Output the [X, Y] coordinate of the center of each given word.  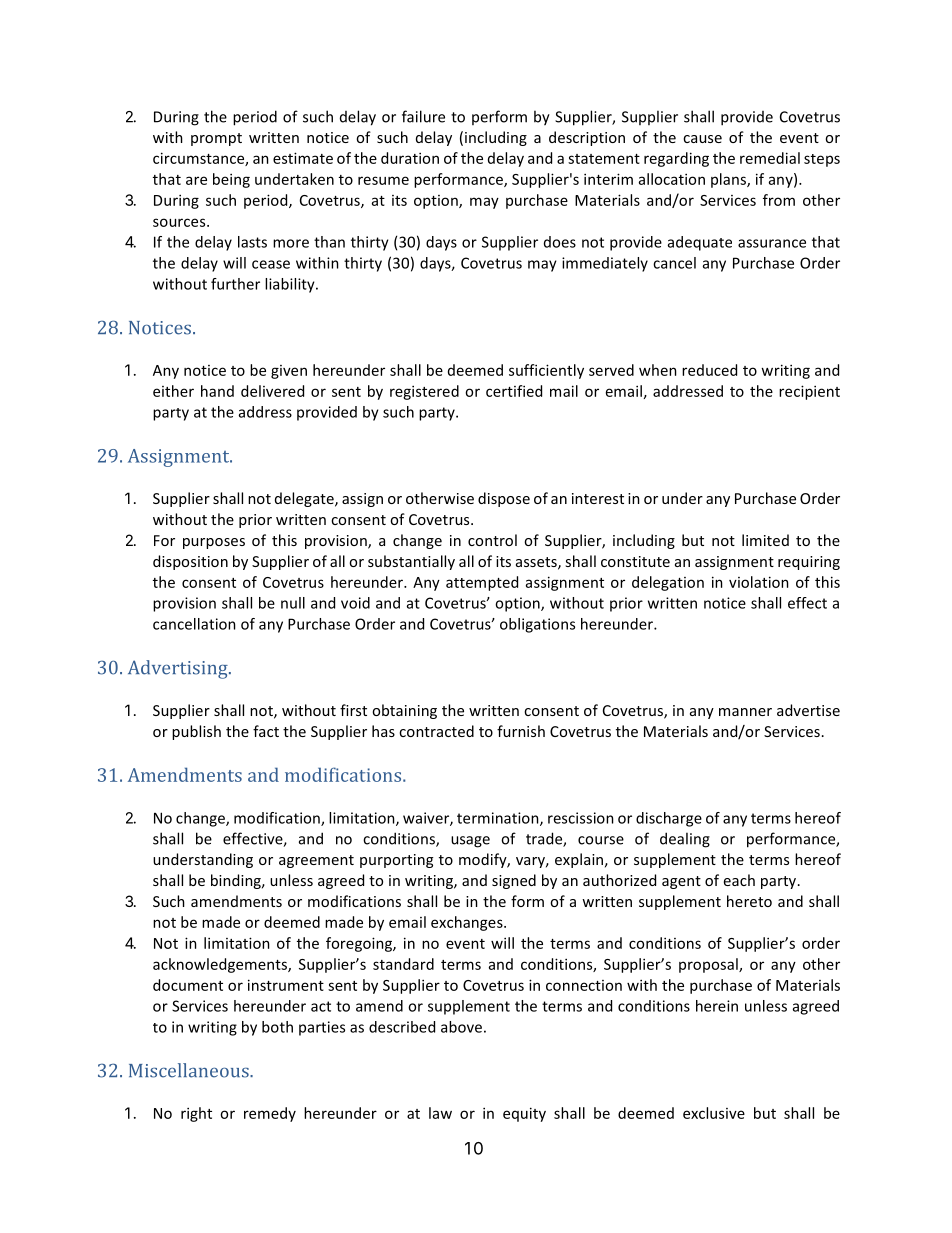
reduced [709, 370]
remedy [270, 1114]
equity [524, 1114]
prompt [216, 139]
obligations [537, 625]
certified [514, 391]
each [739, 880]
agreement [316, 861]
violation [759, 582]
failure [423, 116]
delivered [272, 391]
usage [470, 842]
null [293, 603]
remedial [770, 158]
